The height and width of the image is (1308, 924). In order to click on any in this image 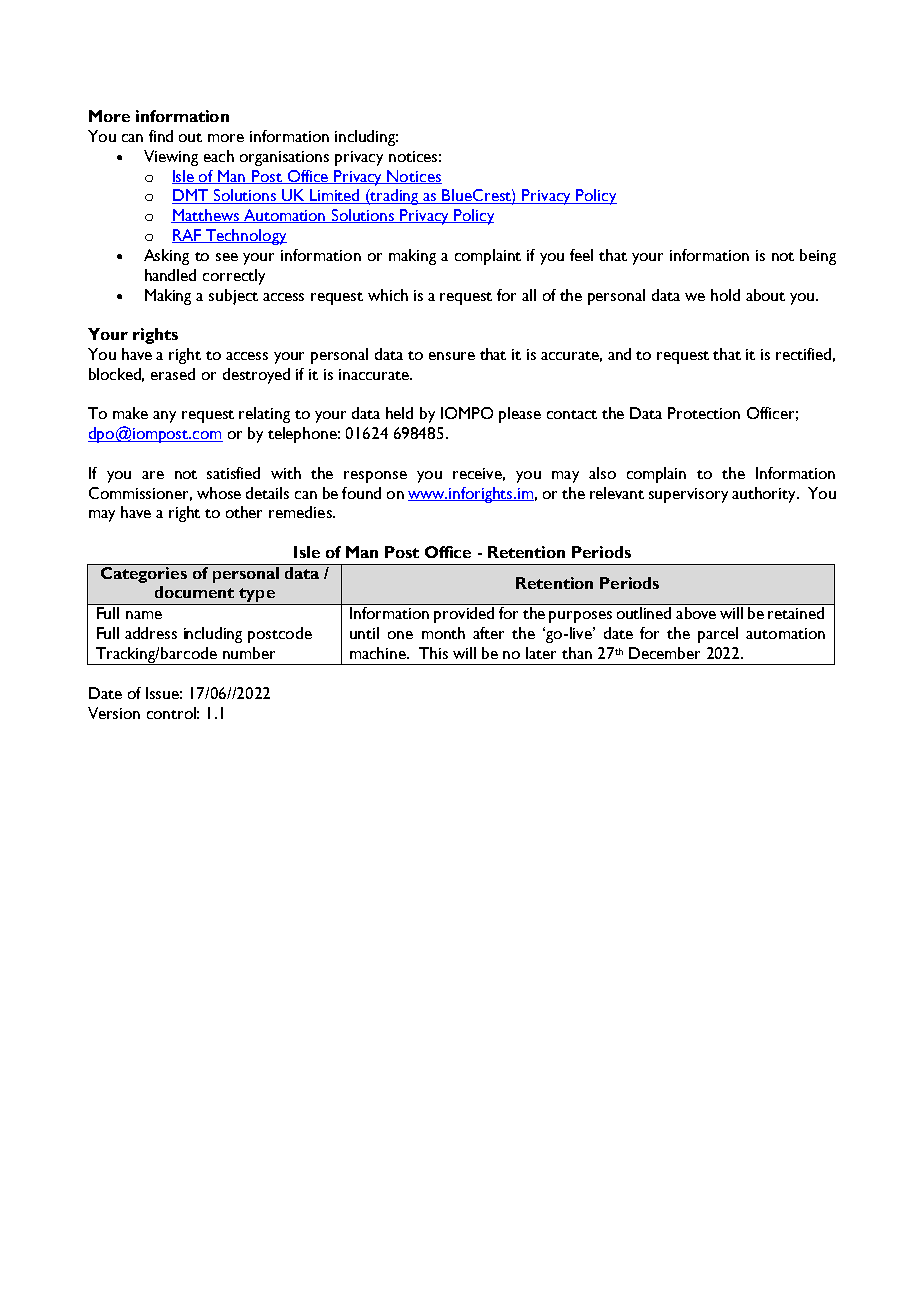, I will do `click(164, 417)`.
